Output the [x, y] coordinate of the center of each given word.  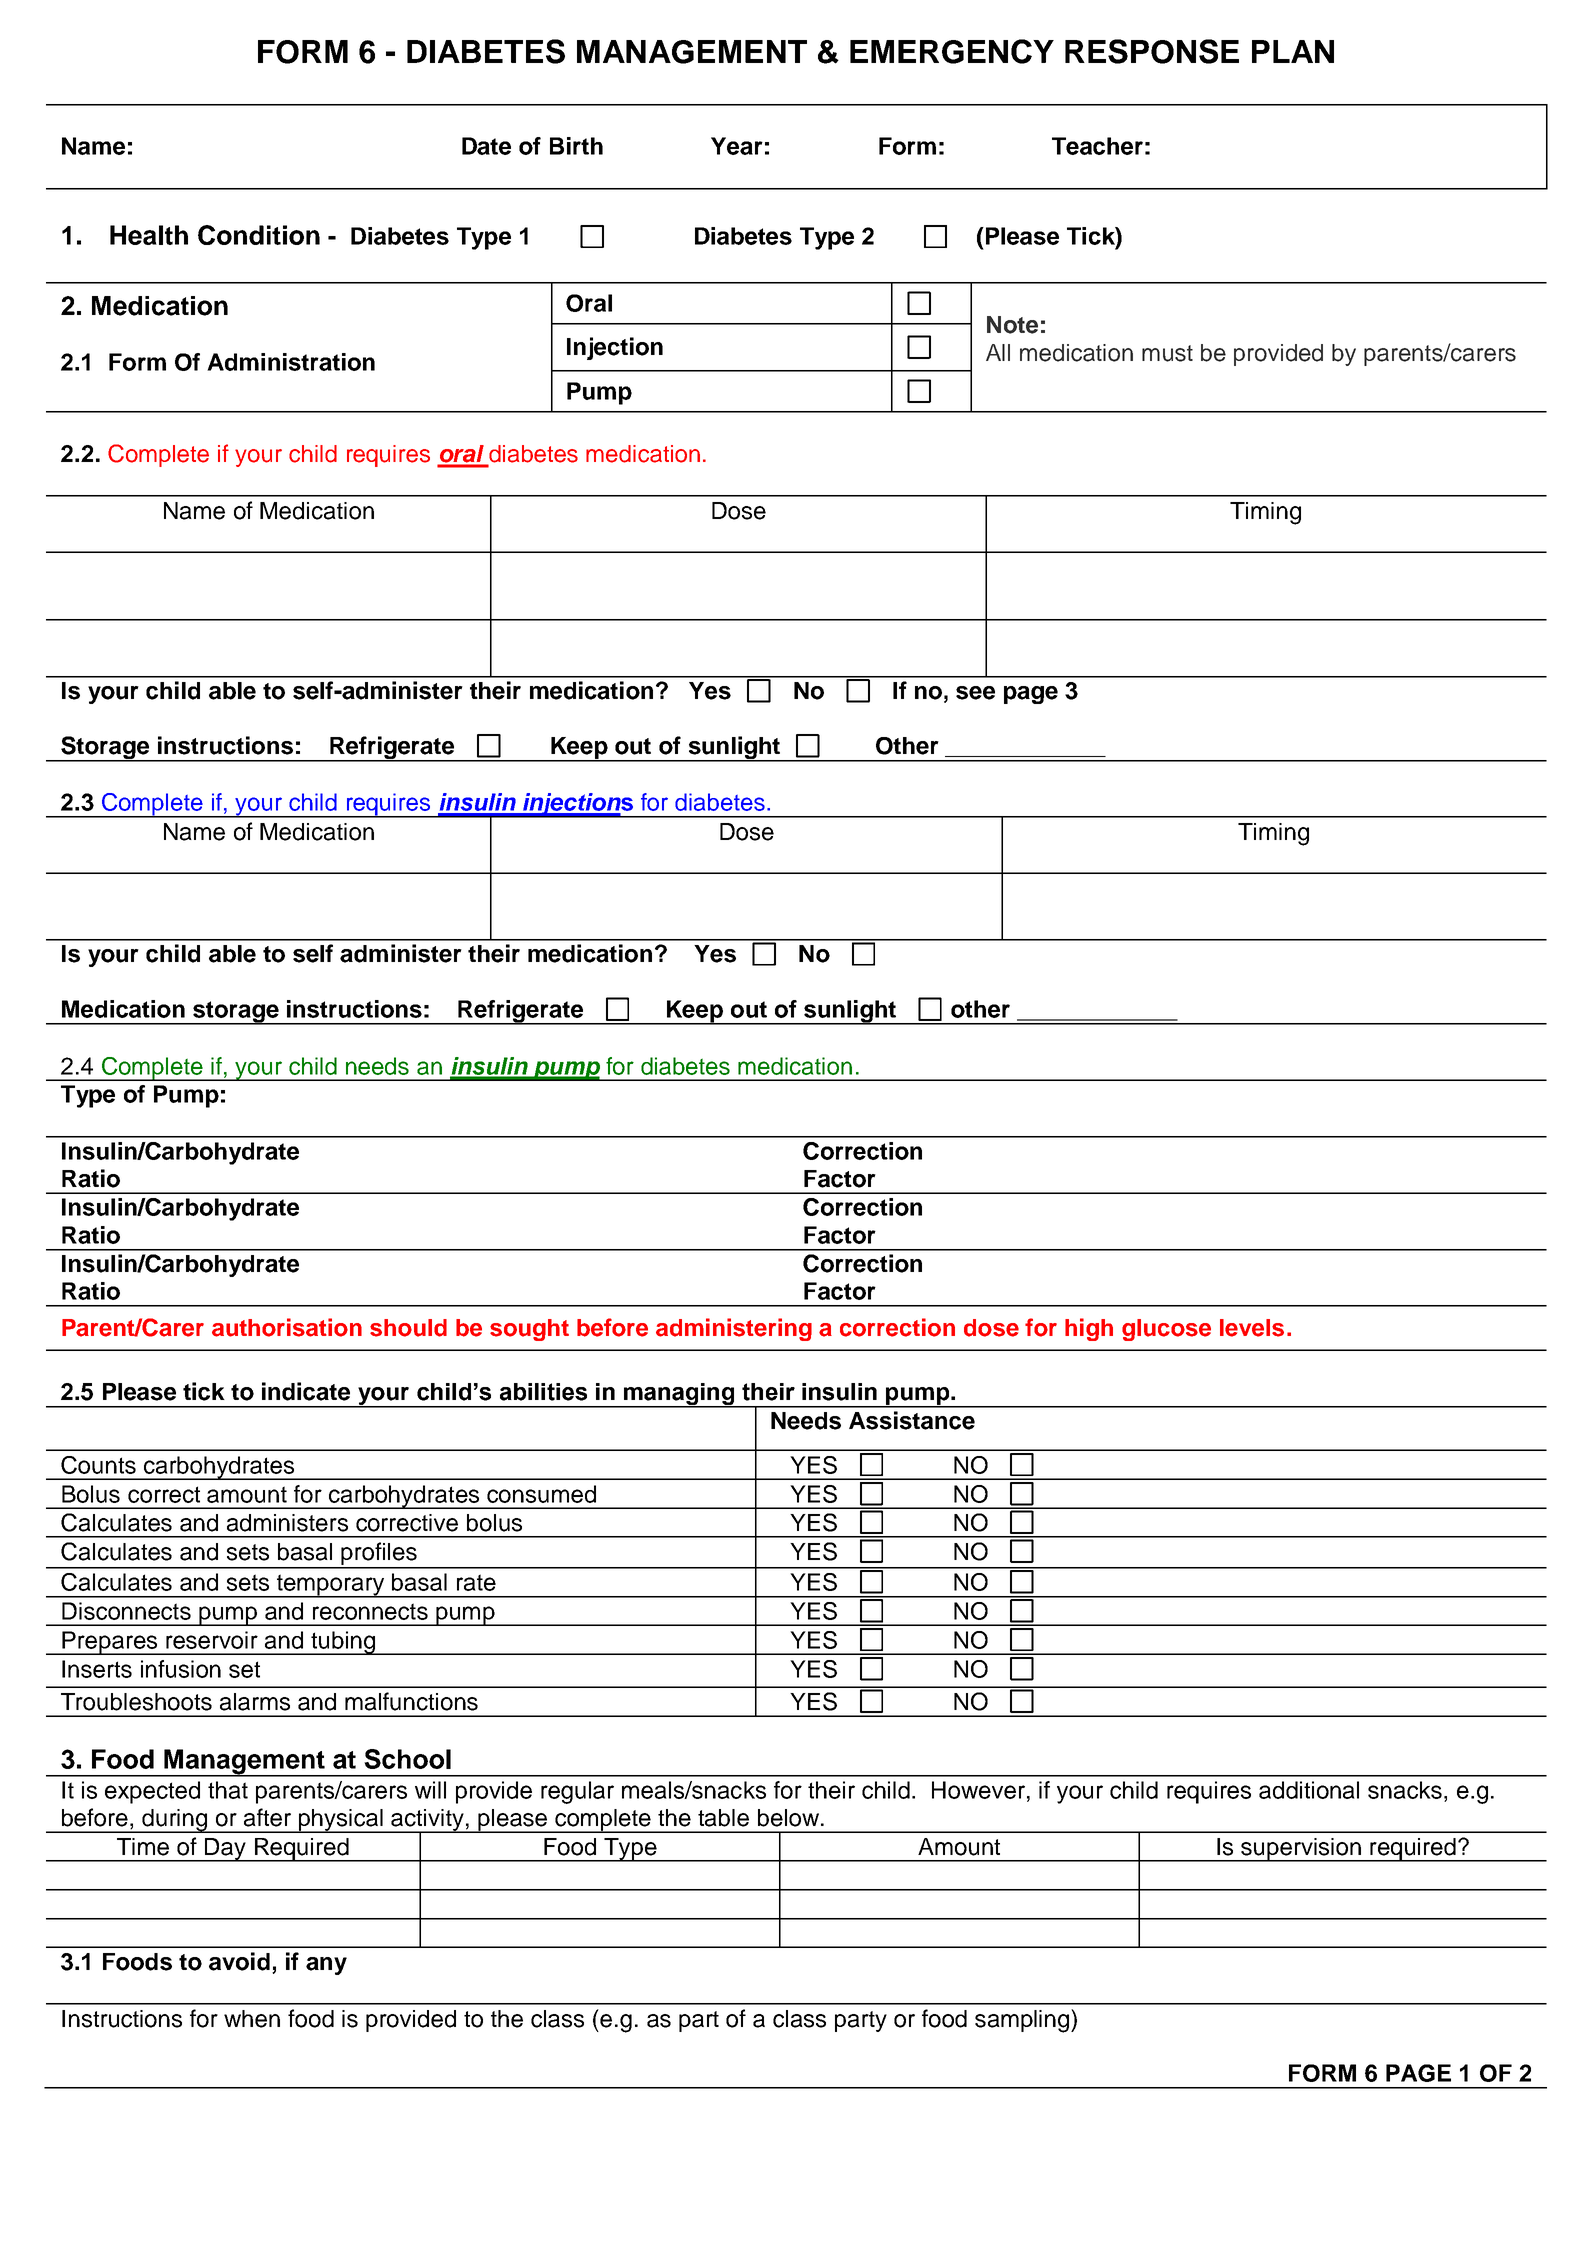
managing [679, 1395]
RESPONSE [1152, 51]
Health [149, 235]
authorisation [287, 1327]
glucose [1166, 1330]
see [975, 693]
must [1167, 353]
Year [737, 146]
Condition [259, 235]
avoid [239, 1961]
